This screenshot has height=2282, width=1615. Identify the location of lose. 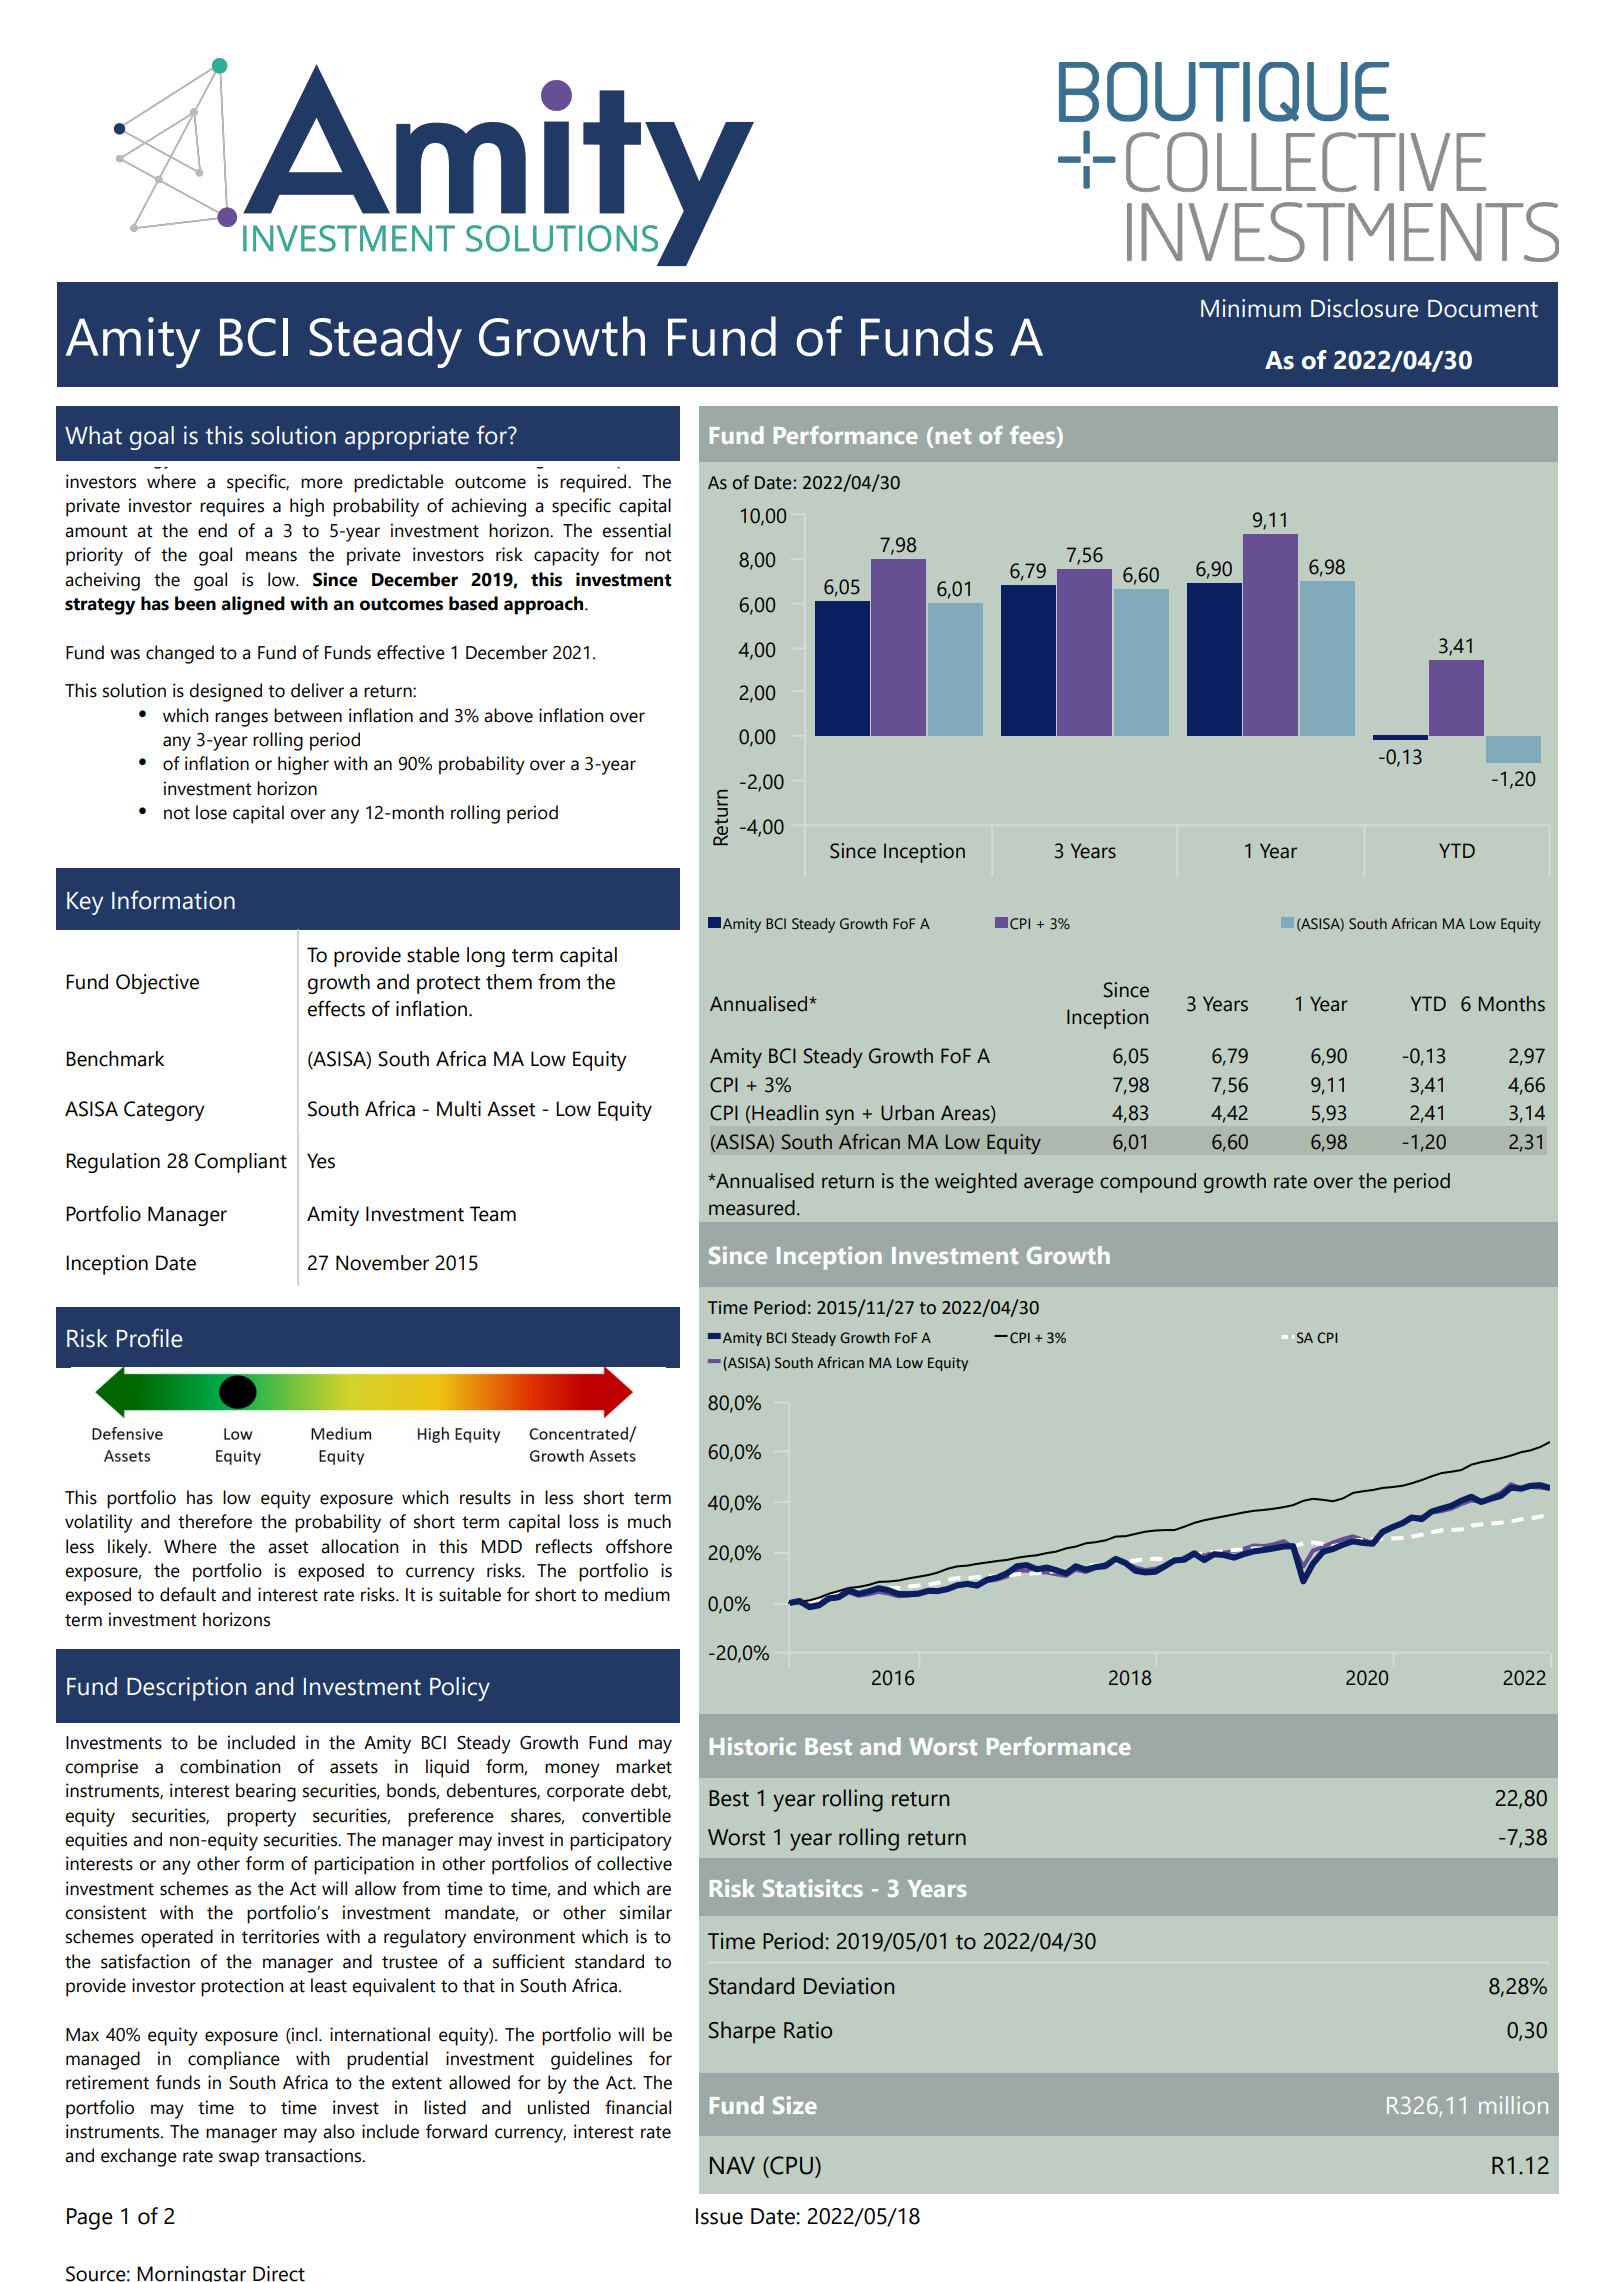
(211, 812).
